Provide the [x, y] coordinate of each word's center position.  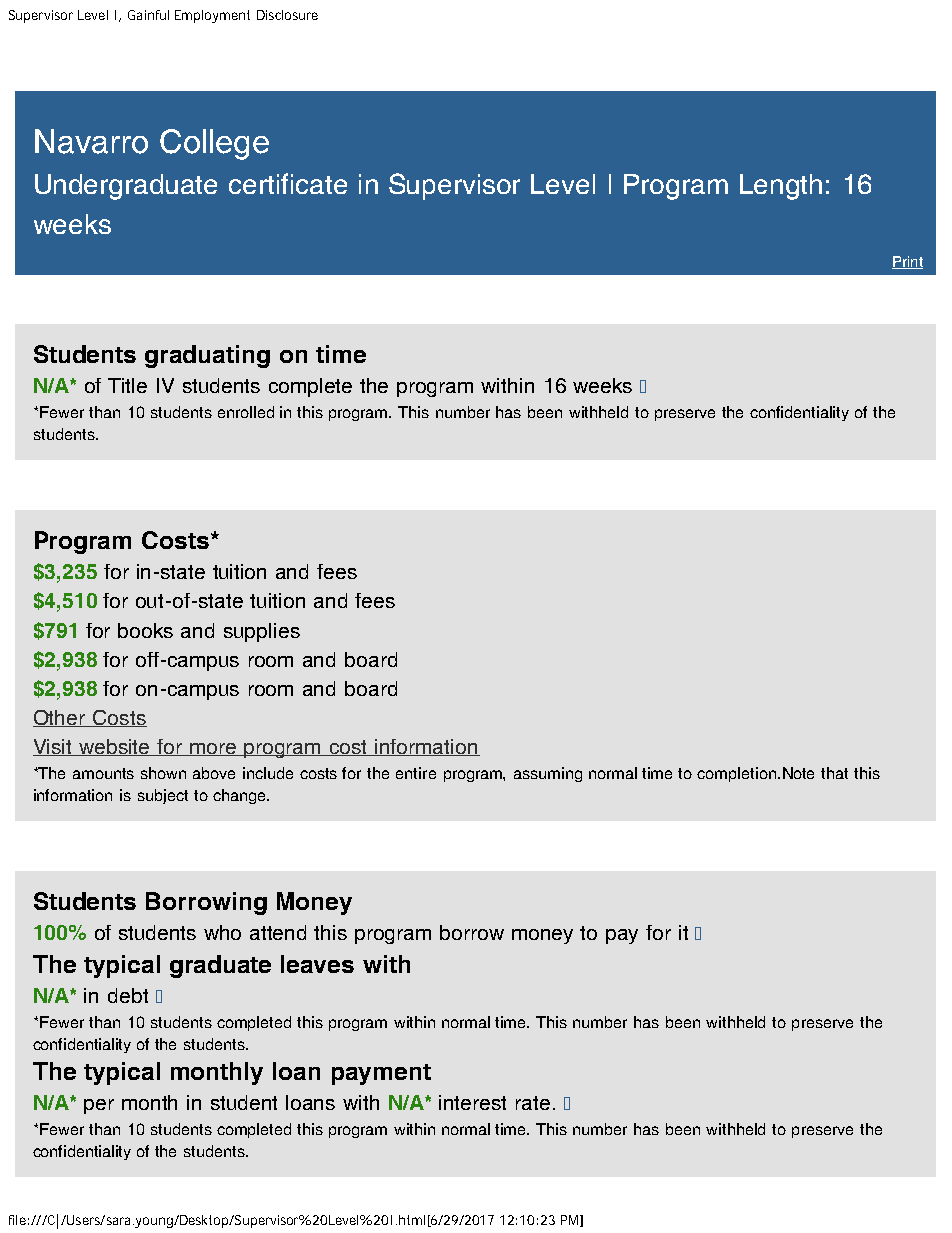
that [834, 773]
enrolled [246, 412]
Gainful [148, 15]
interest [472, 1102]
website [115, 747]
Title [127, 385]
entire [416, 773]
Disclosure [287, 15]
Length [781, 187]
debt [128, 995]
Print [907, 262]
